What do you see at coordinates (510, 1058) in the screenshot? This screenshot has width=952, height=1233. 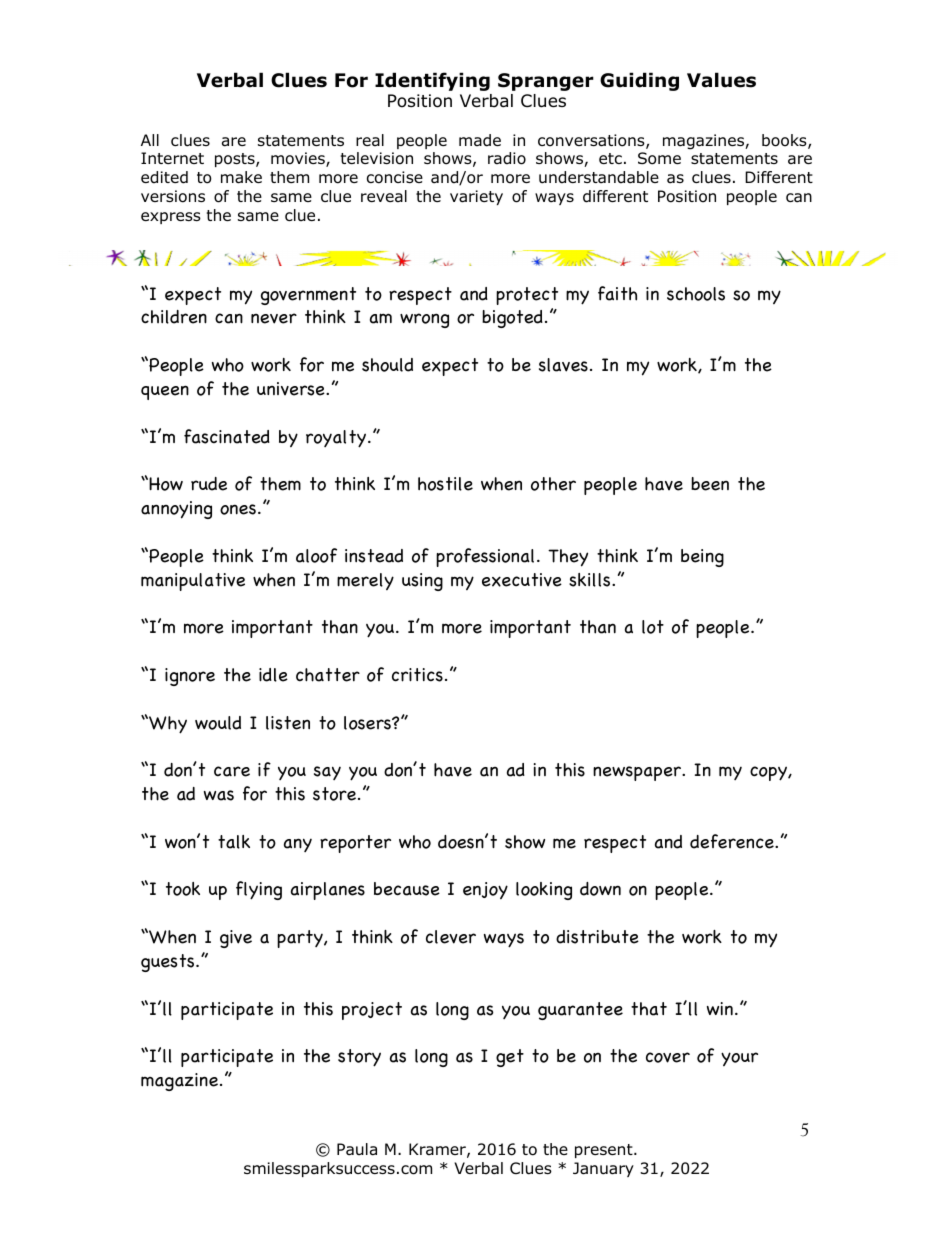 I see `get` at bounding box center [510, 1058].
